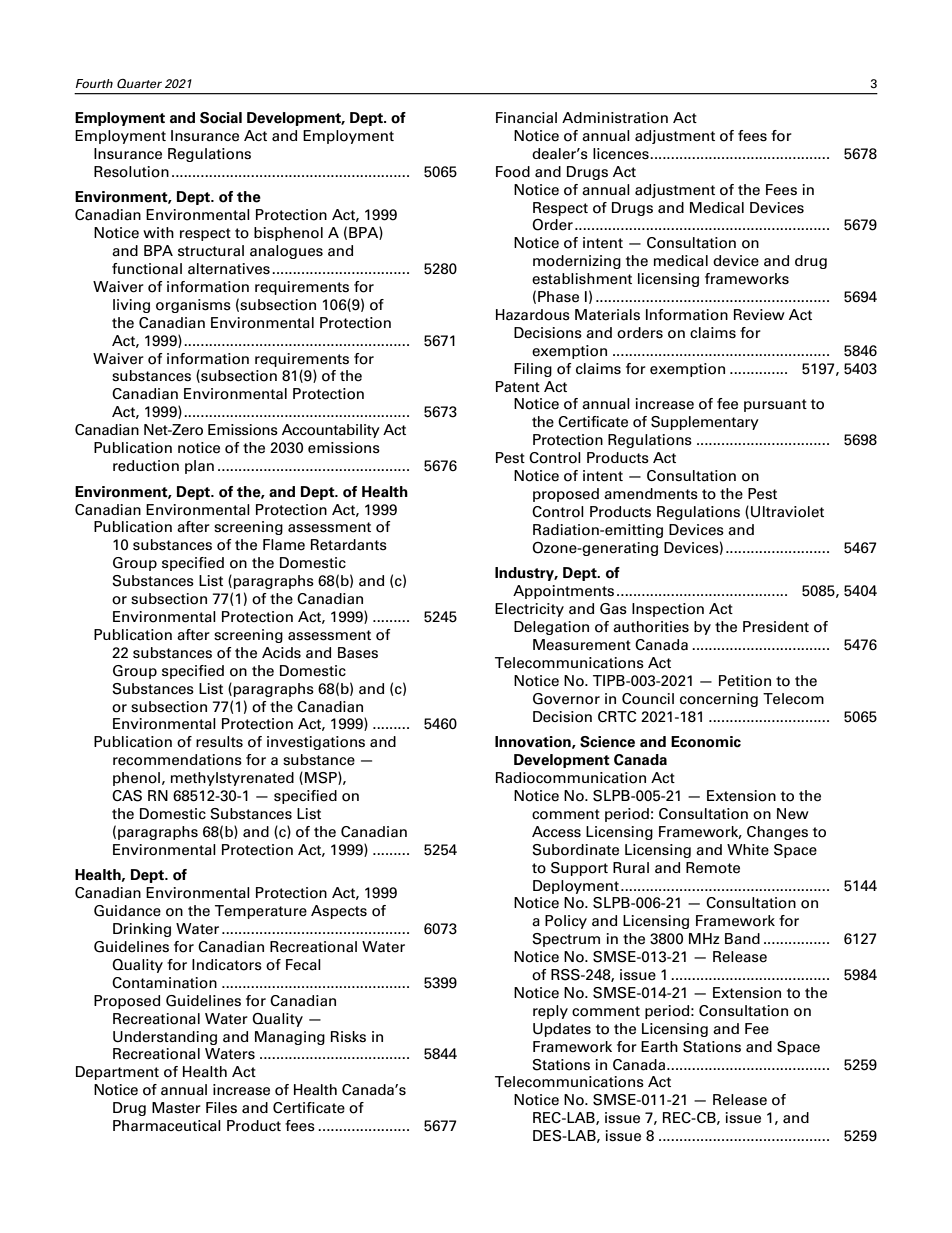  What do you see at coordinates (281, 653) in the screenshot?
I see `Acids` at bounding box center [281, 653].
